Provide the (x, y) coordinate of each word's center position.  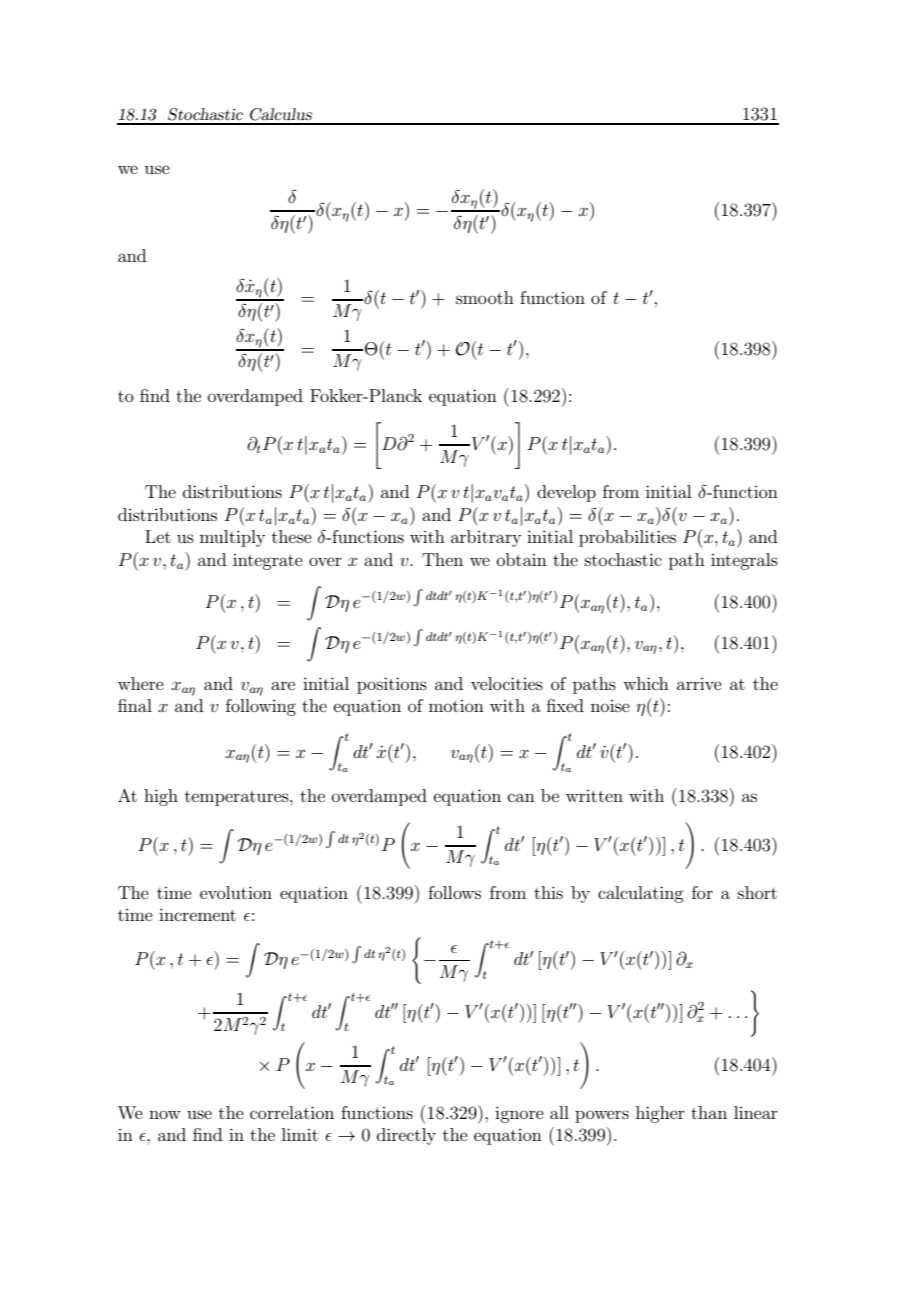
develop (566, 493)
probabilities (627, 538)
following (261, 707)
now (165, 1114)
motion (456, 706)
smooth (485, 297)
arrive (699, 684)
